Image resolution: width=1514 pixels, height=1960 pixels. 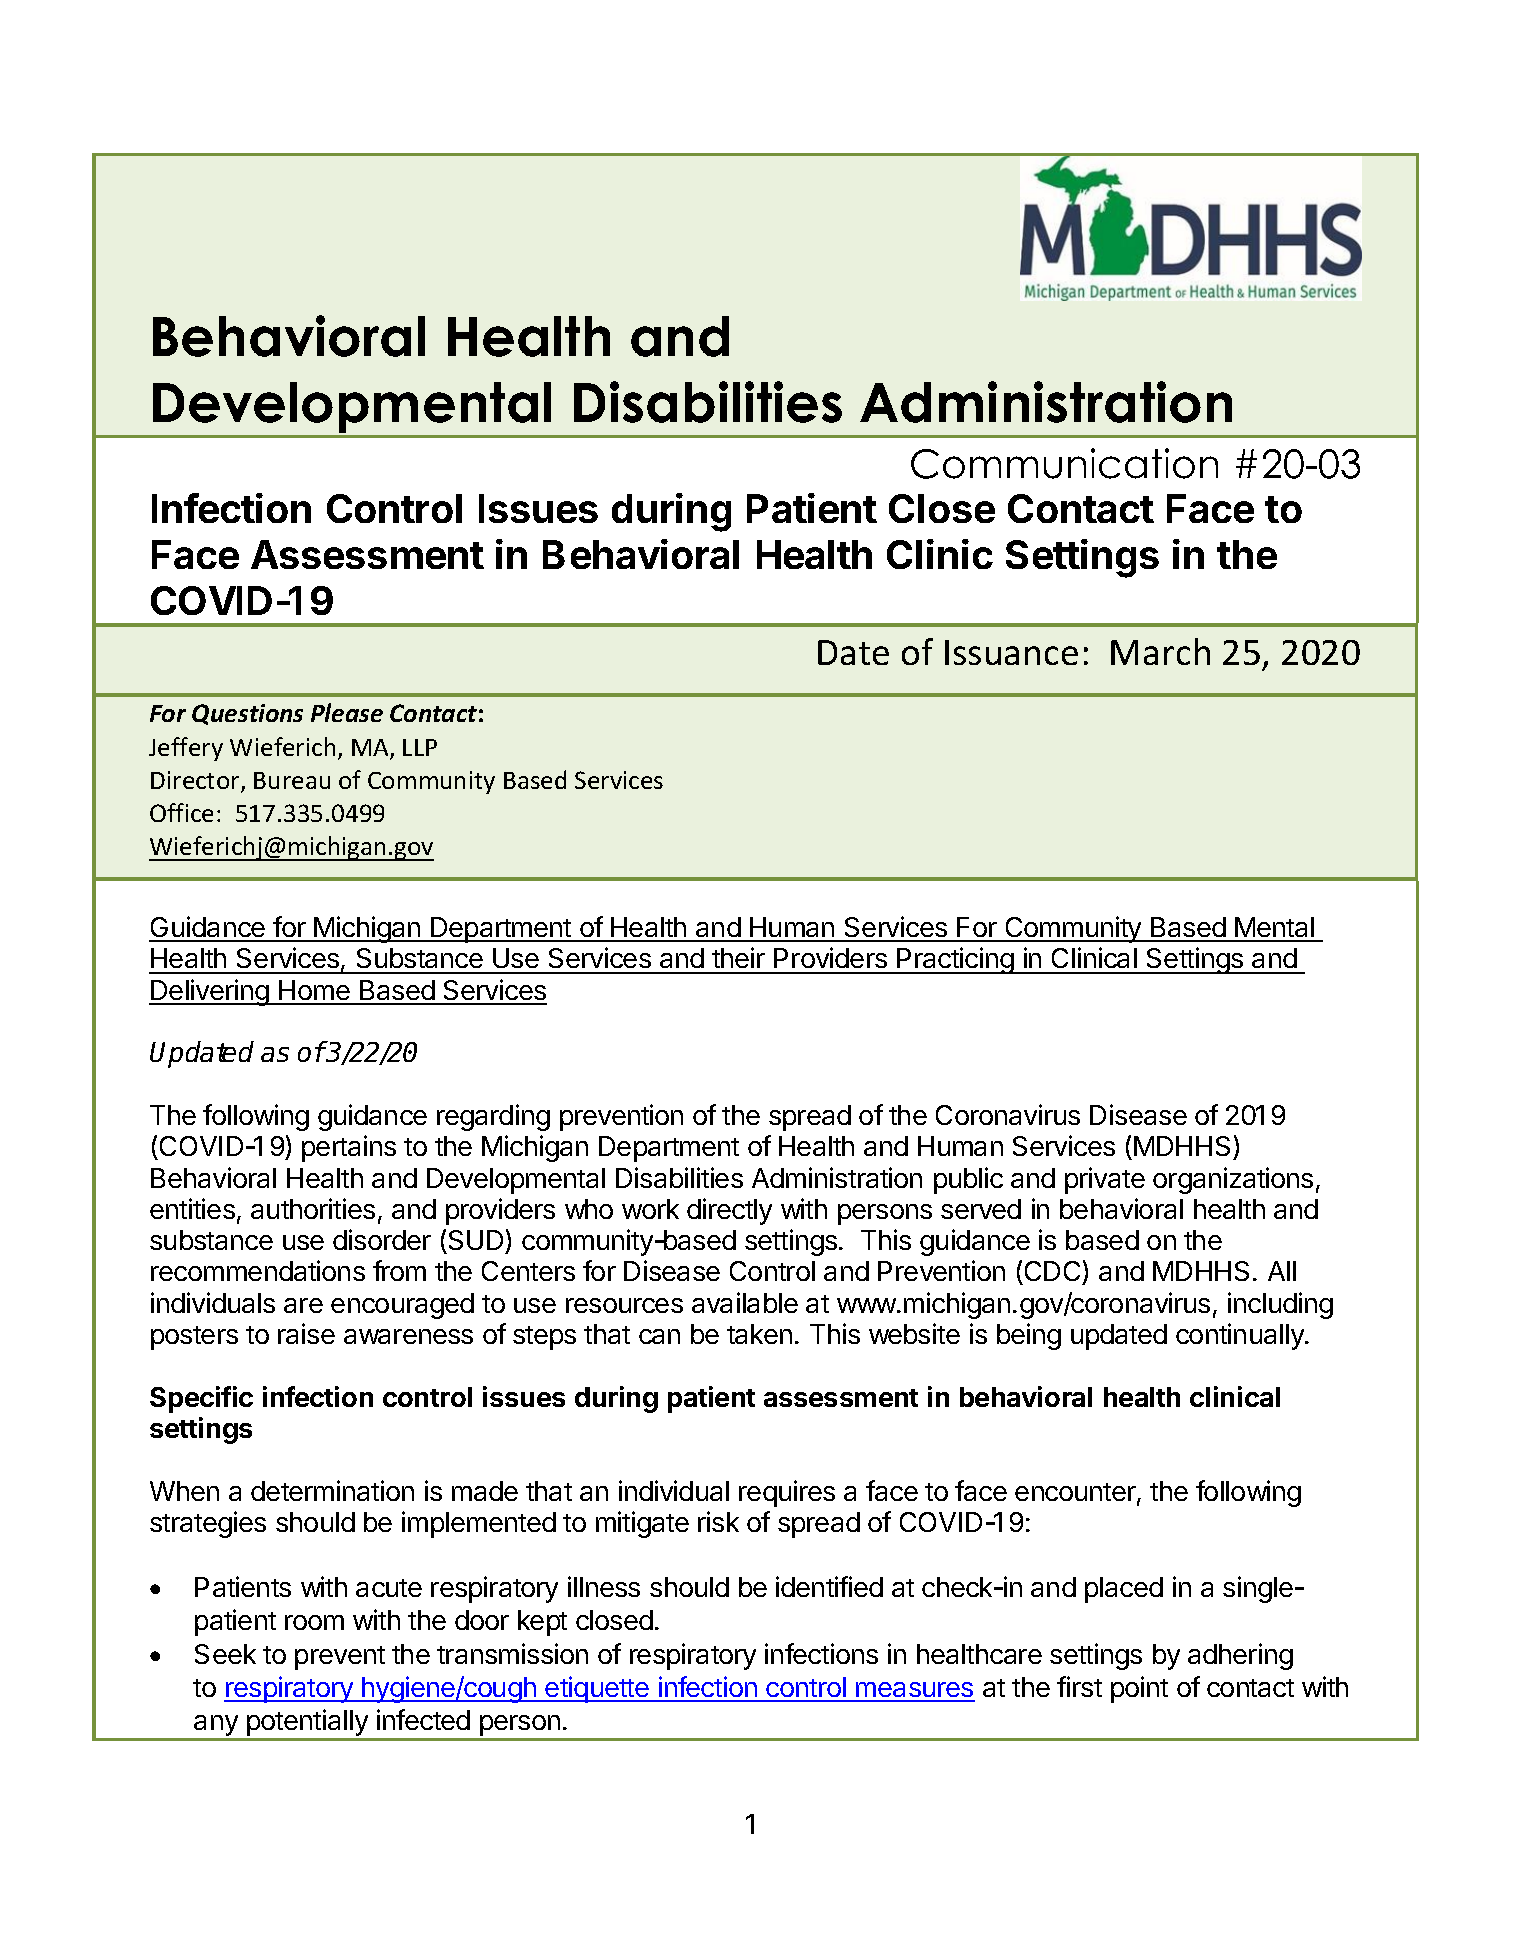 What do you see at coordinates (1076, 1493) in the screenshot?
I see `encounter` at bounding box center [1076, 1493].
